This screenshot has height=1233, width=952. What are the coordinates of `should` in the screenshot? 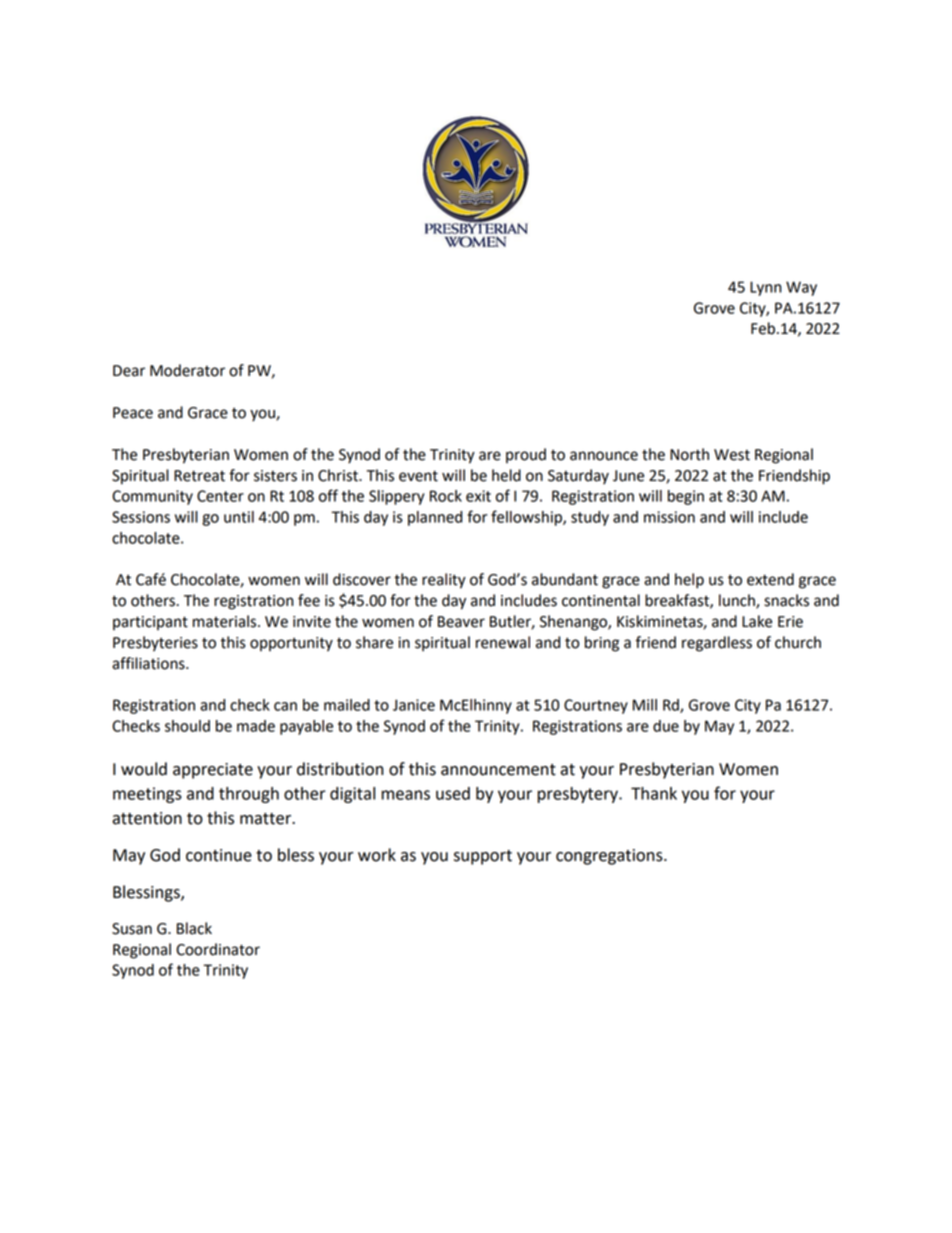 It's located at (187, 726).
